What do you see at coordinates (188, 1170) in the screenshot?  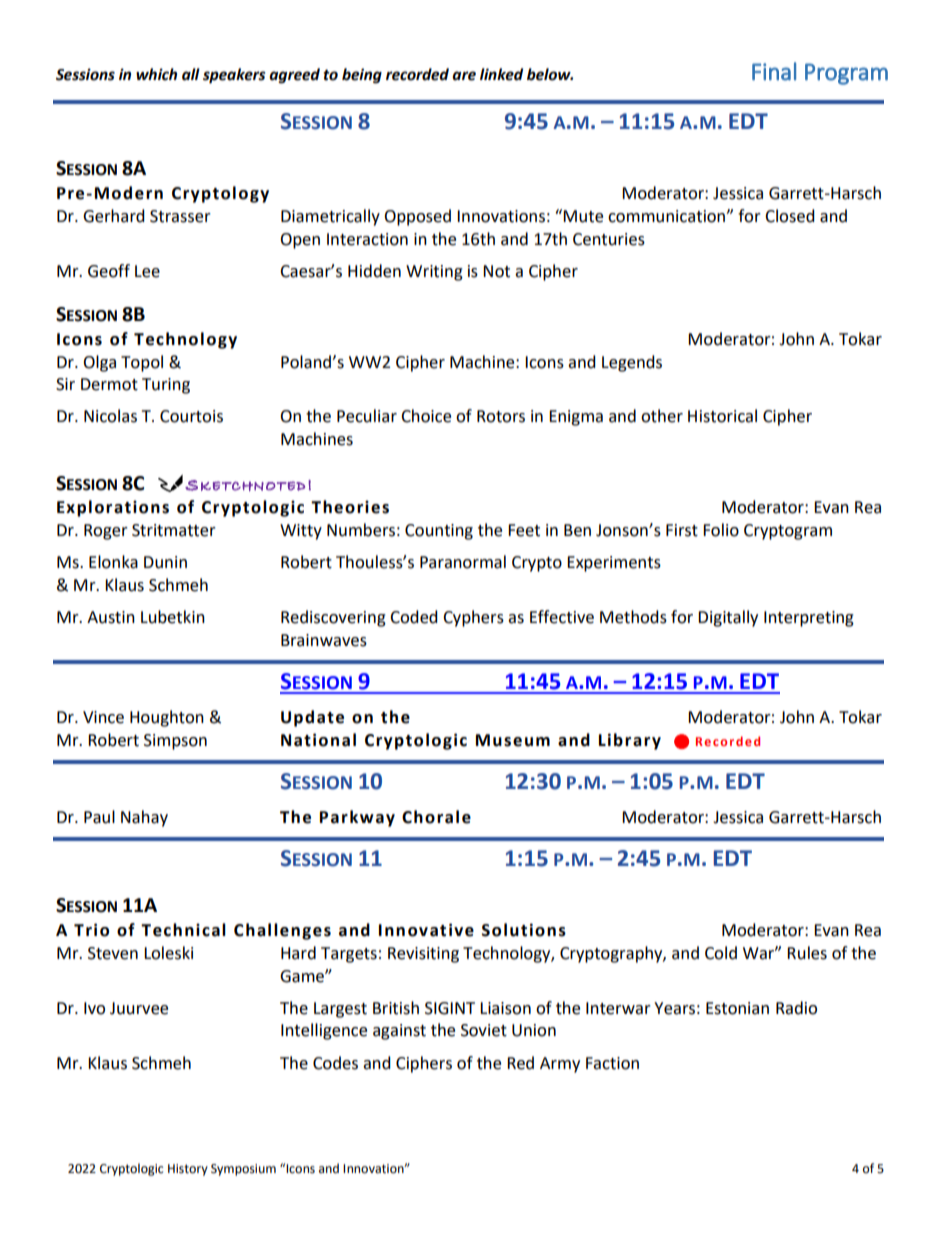 I see `History` at bounding box center [188, 1170].
